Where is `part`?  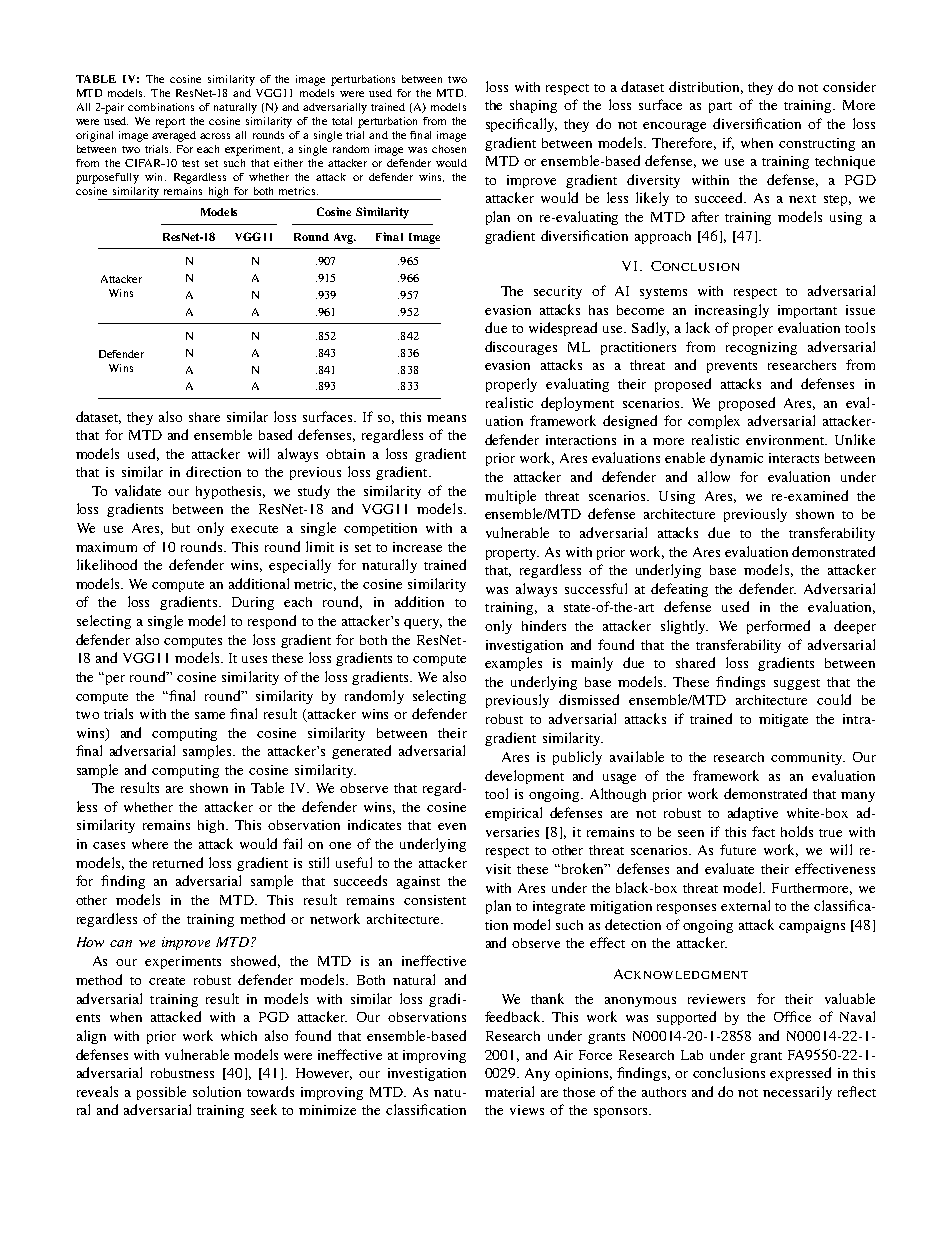
part is located at coordinates (720, 107).
